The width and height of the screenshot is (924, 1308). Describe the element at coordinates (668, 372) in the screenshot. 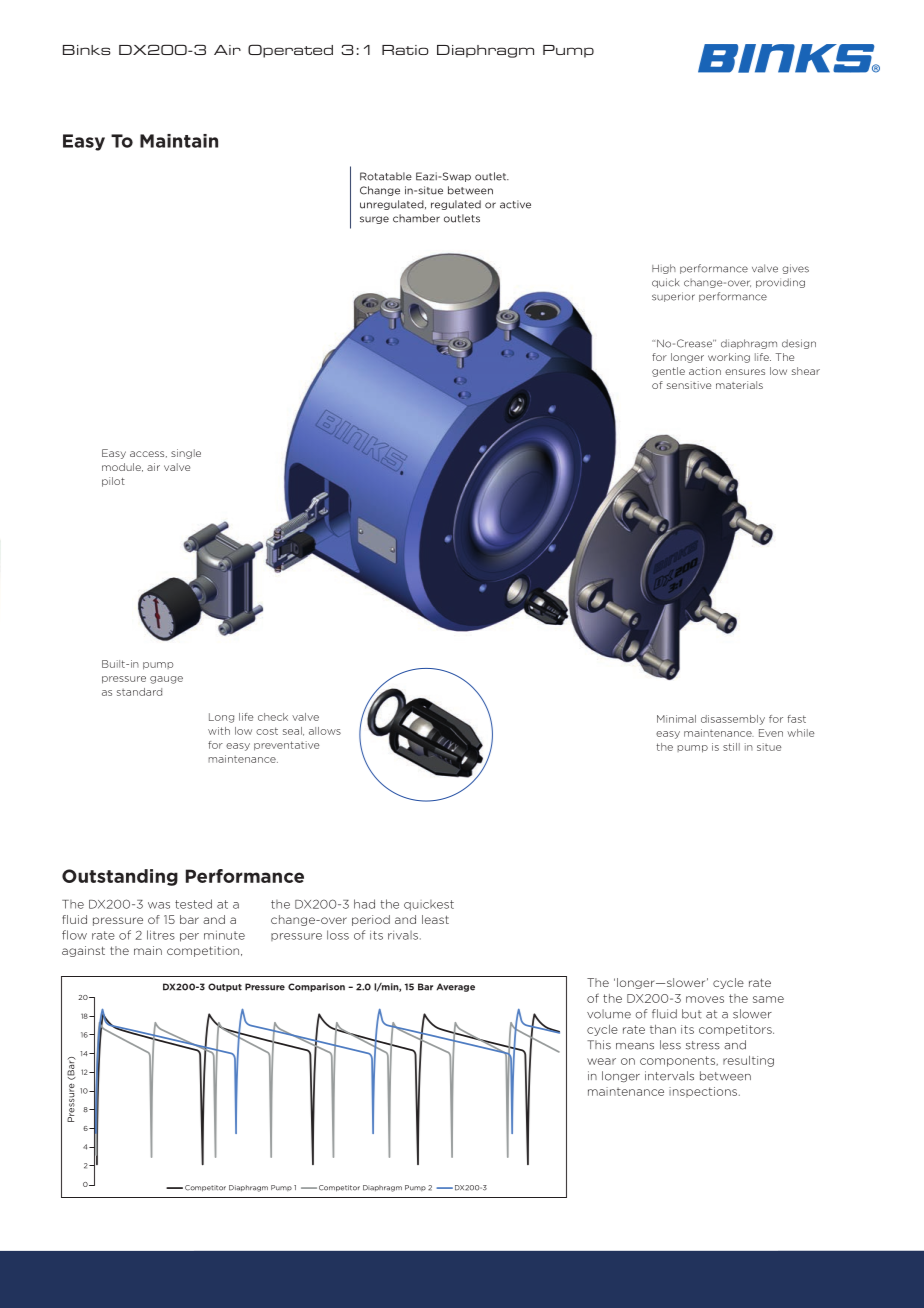

I see `gentle` at that location.
